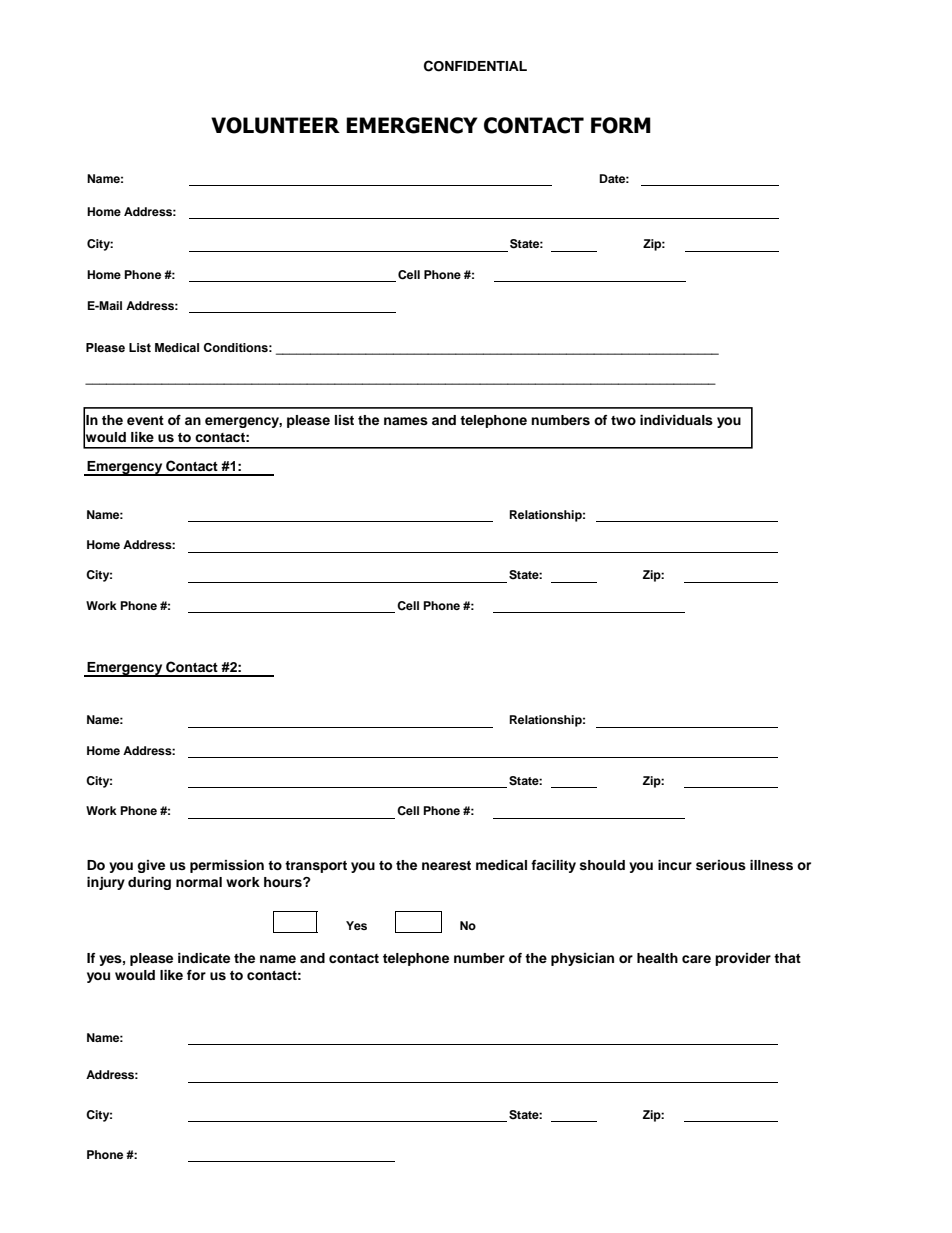 The width and height of the image is (952, 1233). What do you see at coordinates (151, 866) in the image?
I see `give` at bounding box center [151, 866].
